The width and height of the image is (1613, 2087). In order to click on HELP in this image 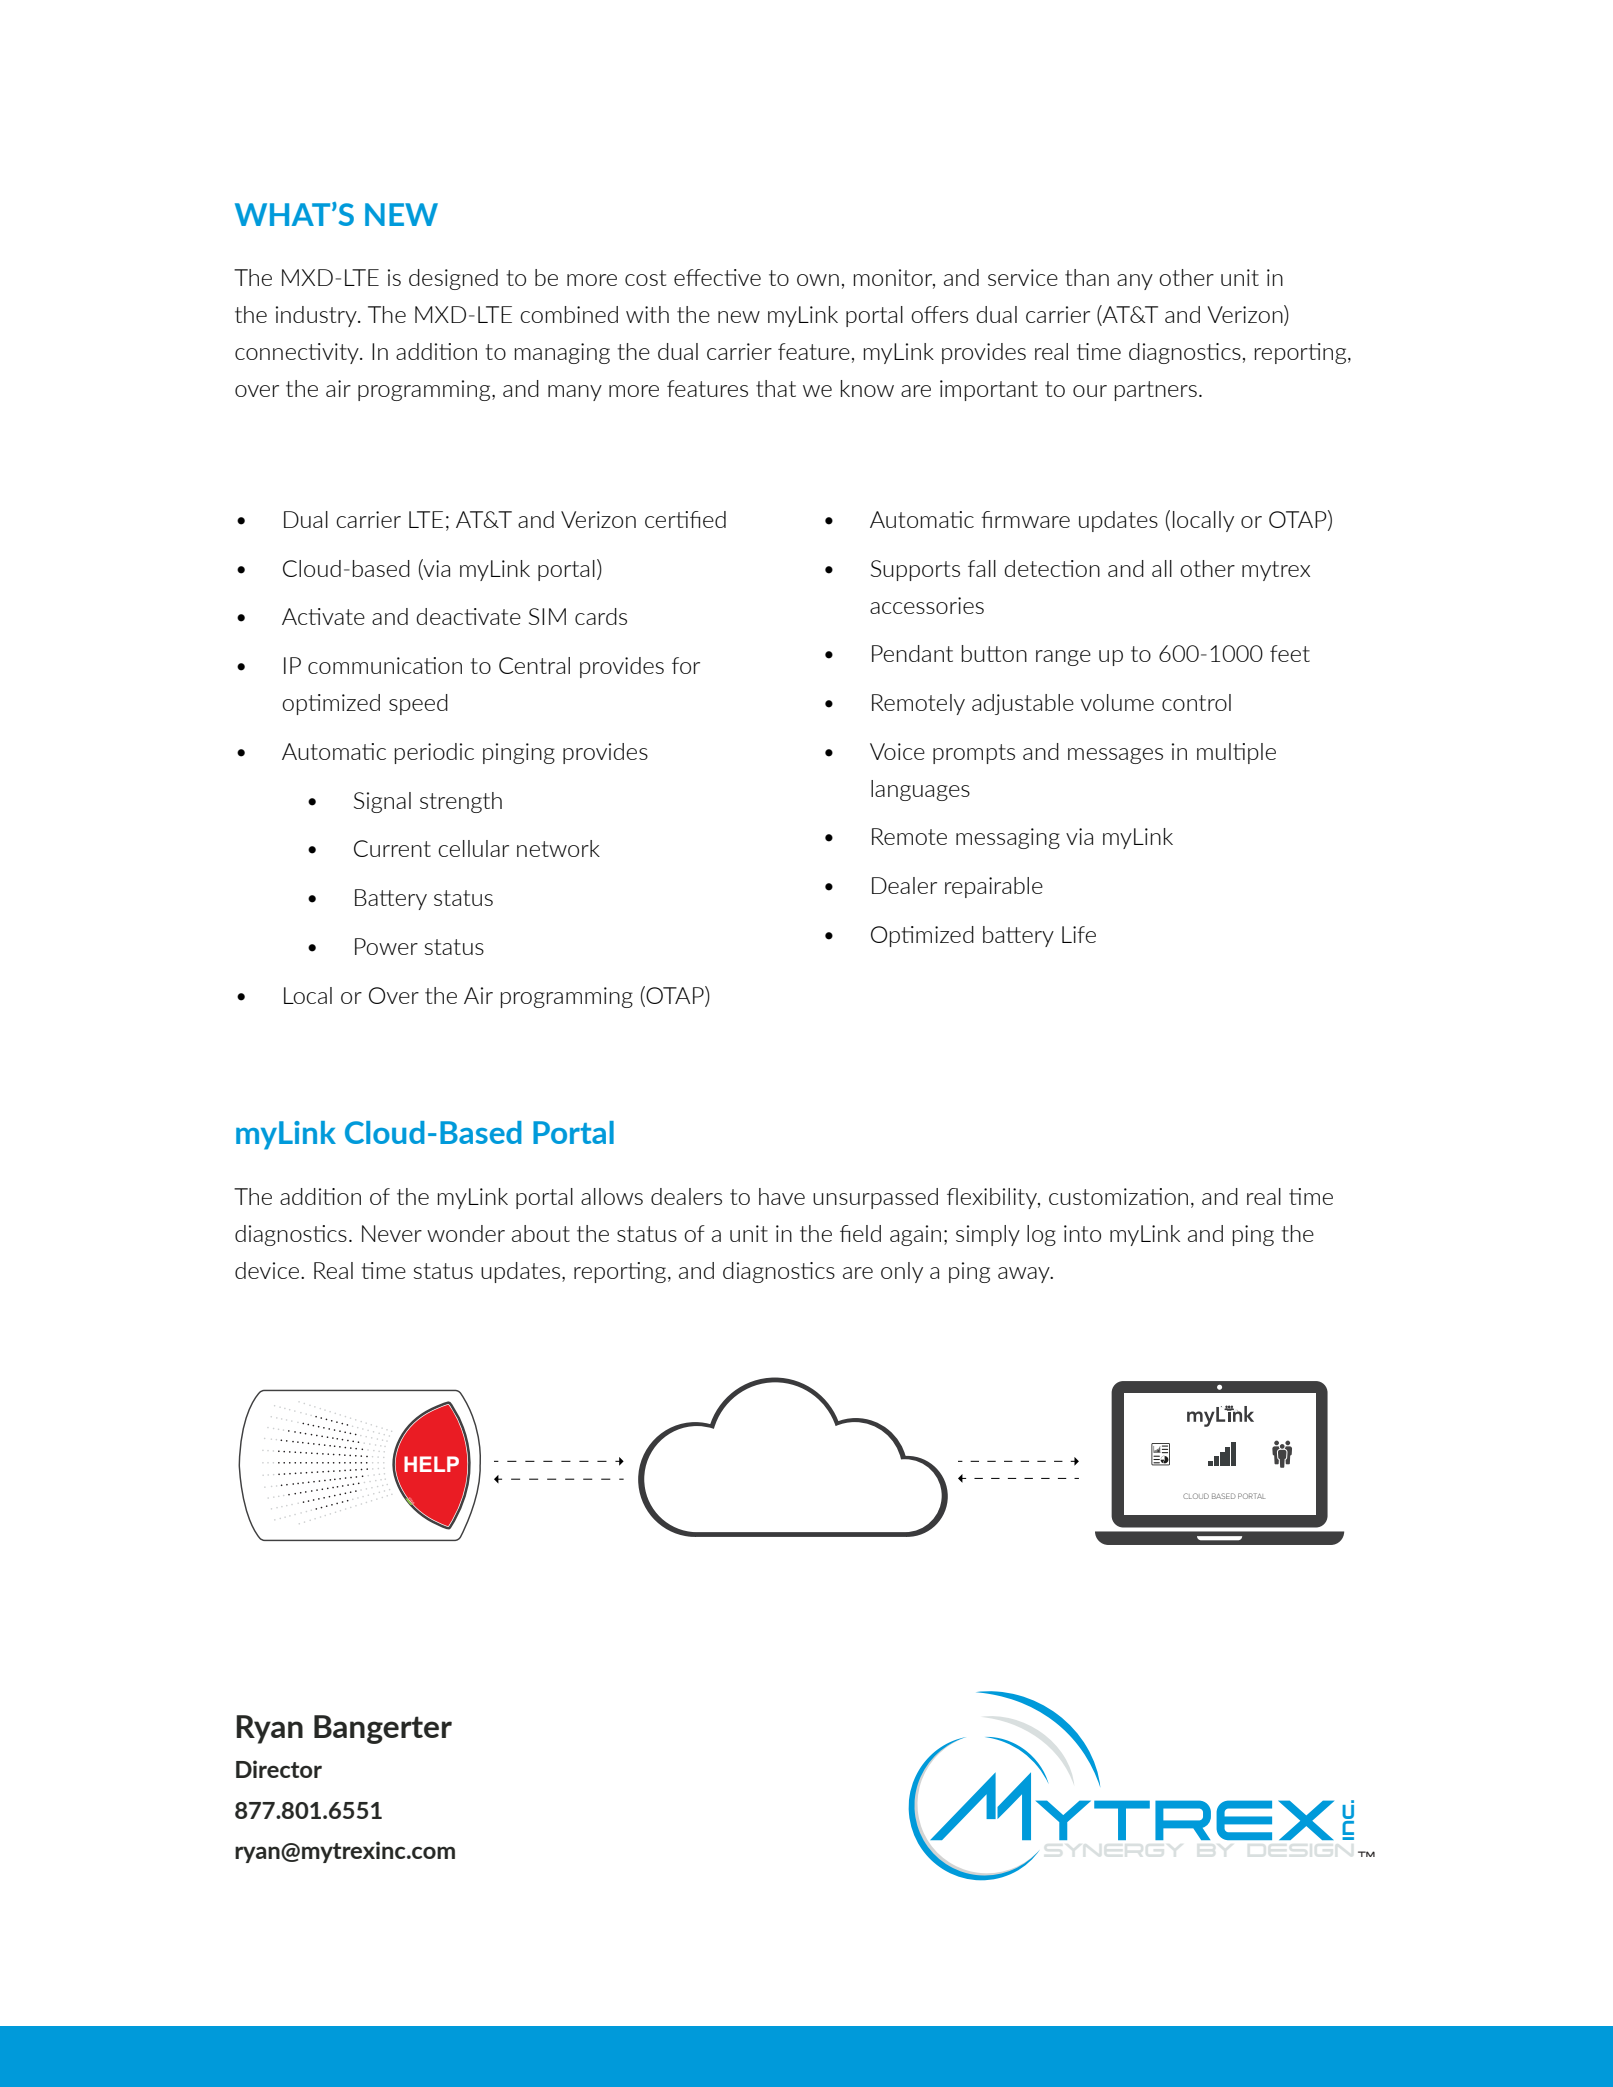, I will do `click(431, 1464)`.
